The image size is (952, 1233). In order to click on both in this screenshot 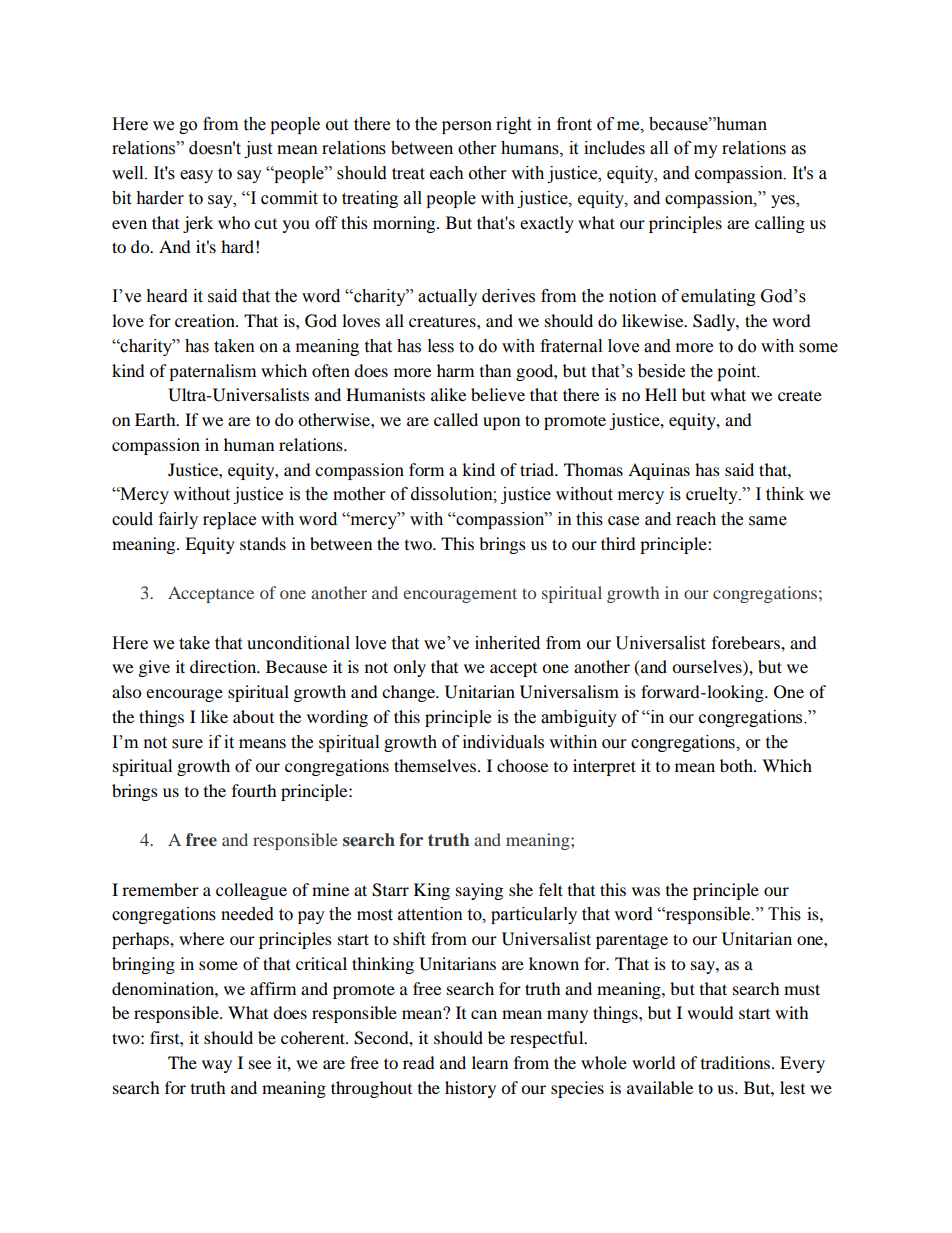, I will do `click(737, 765)`.
